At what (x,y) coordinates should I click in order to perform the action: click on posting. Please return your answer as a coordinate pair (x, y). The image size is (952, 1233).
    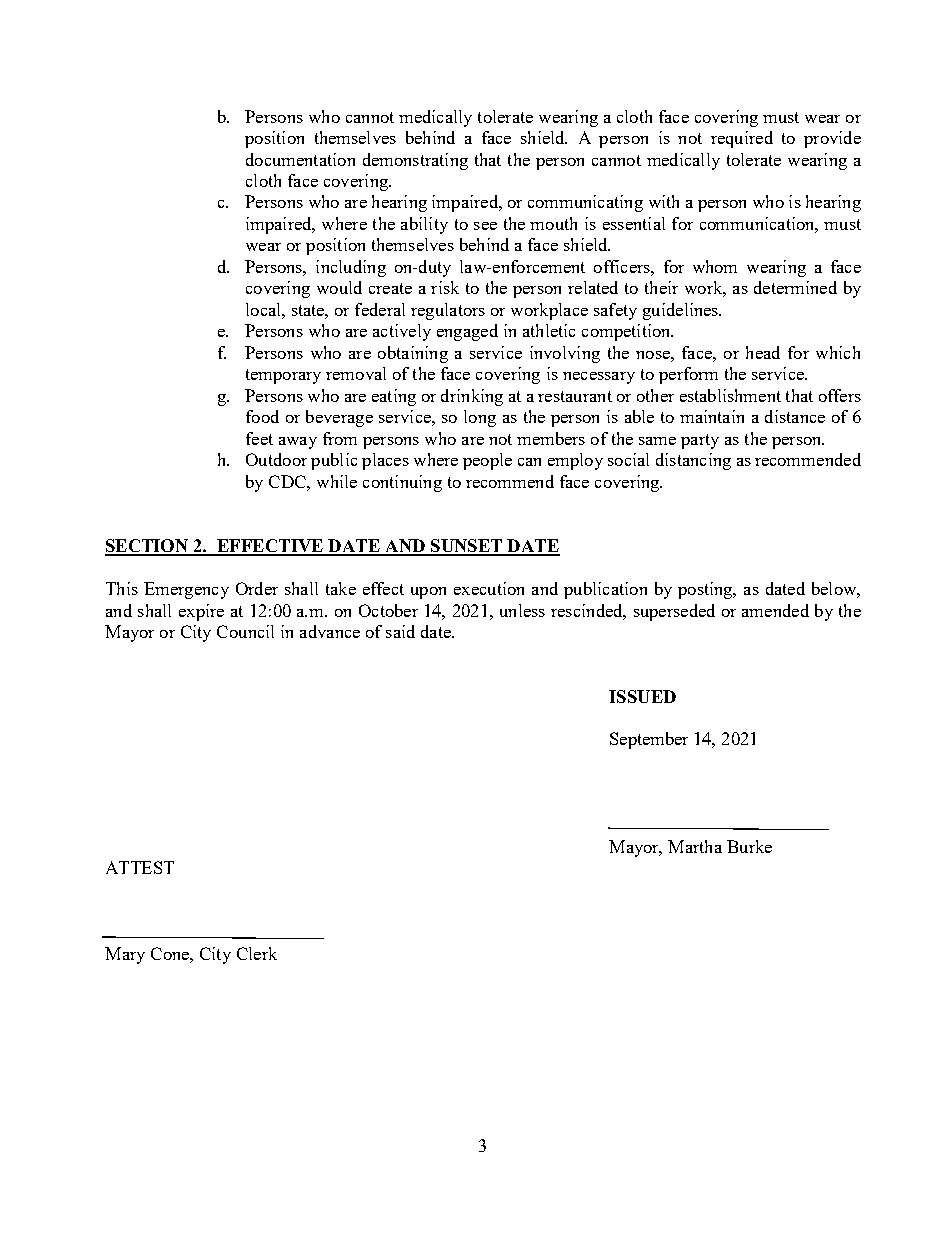
    Looking at the image, I should click on (706, 590).
